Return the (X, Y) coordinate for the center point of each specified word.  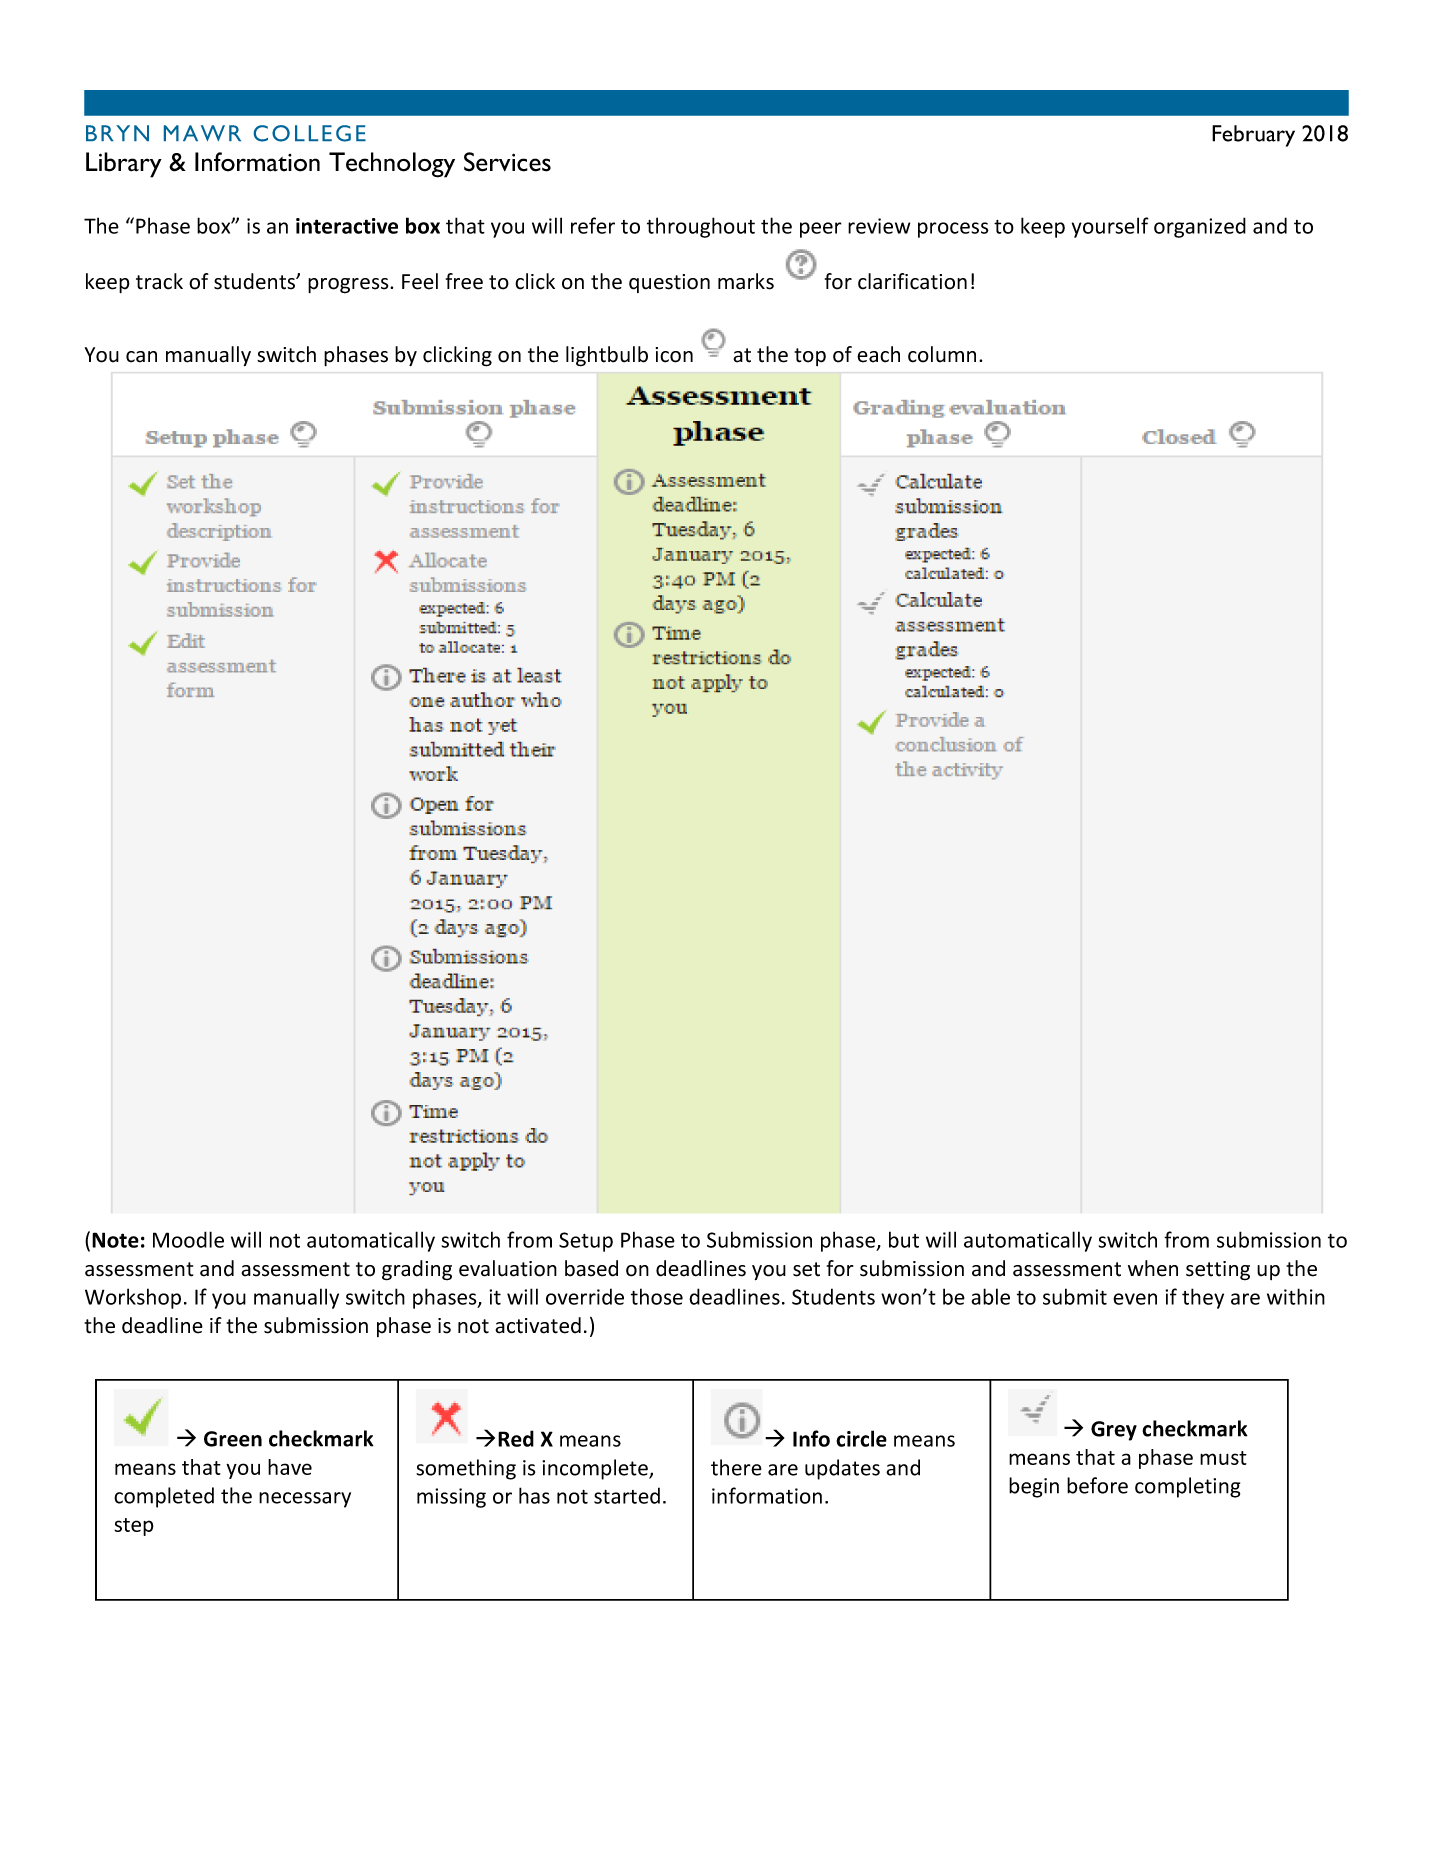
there (736, 1467)
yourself (1110, 227)
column (942, 354)
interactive (347, 226)
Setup (586, 1242)
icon (674, 355)
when (1153, 1268)
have (290, 1467)
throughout (701, 227)
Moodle (188, 1239)
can (141, 357)
